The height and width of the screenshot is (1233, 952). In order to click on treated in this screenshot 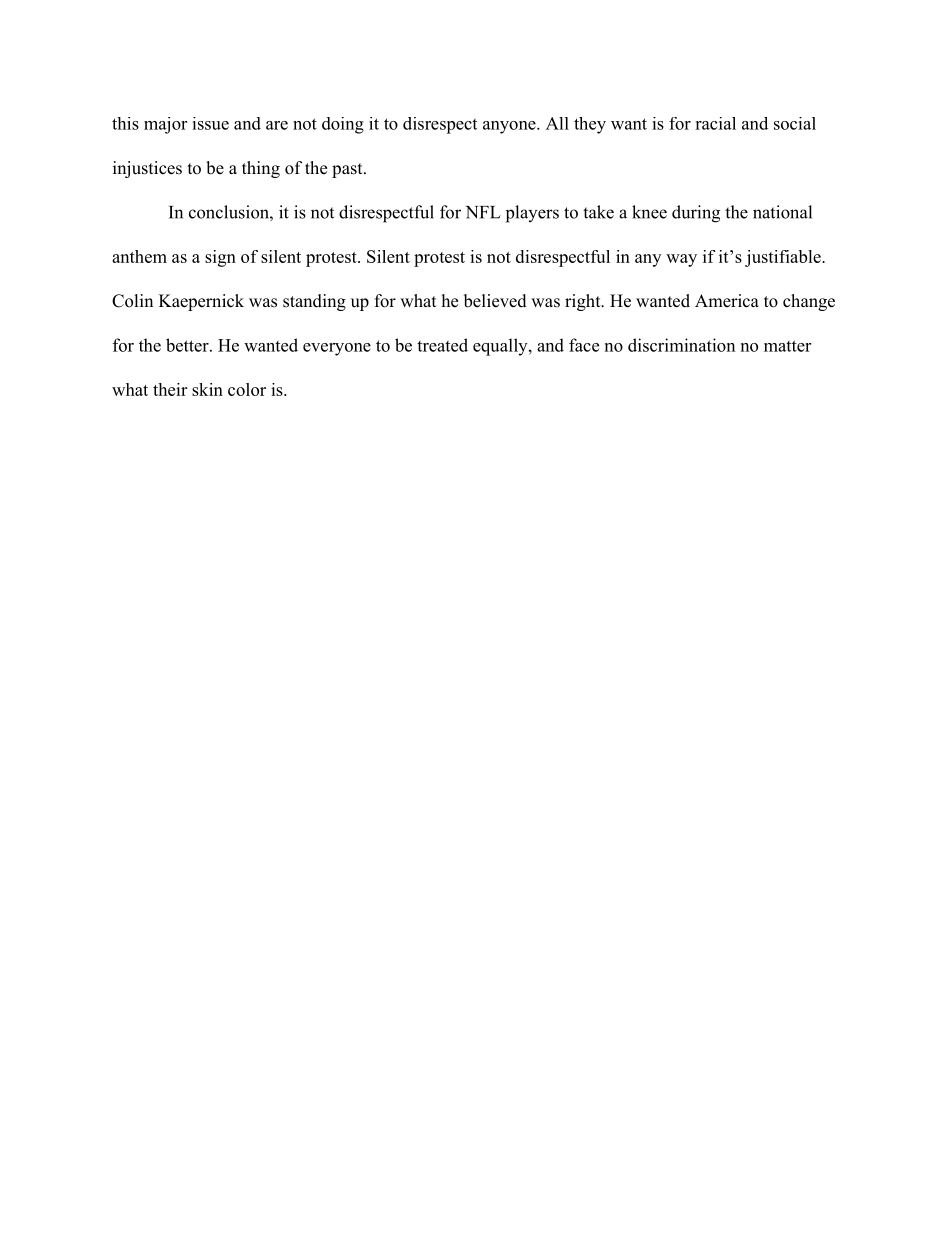, I will do `click(442, 345)`.
